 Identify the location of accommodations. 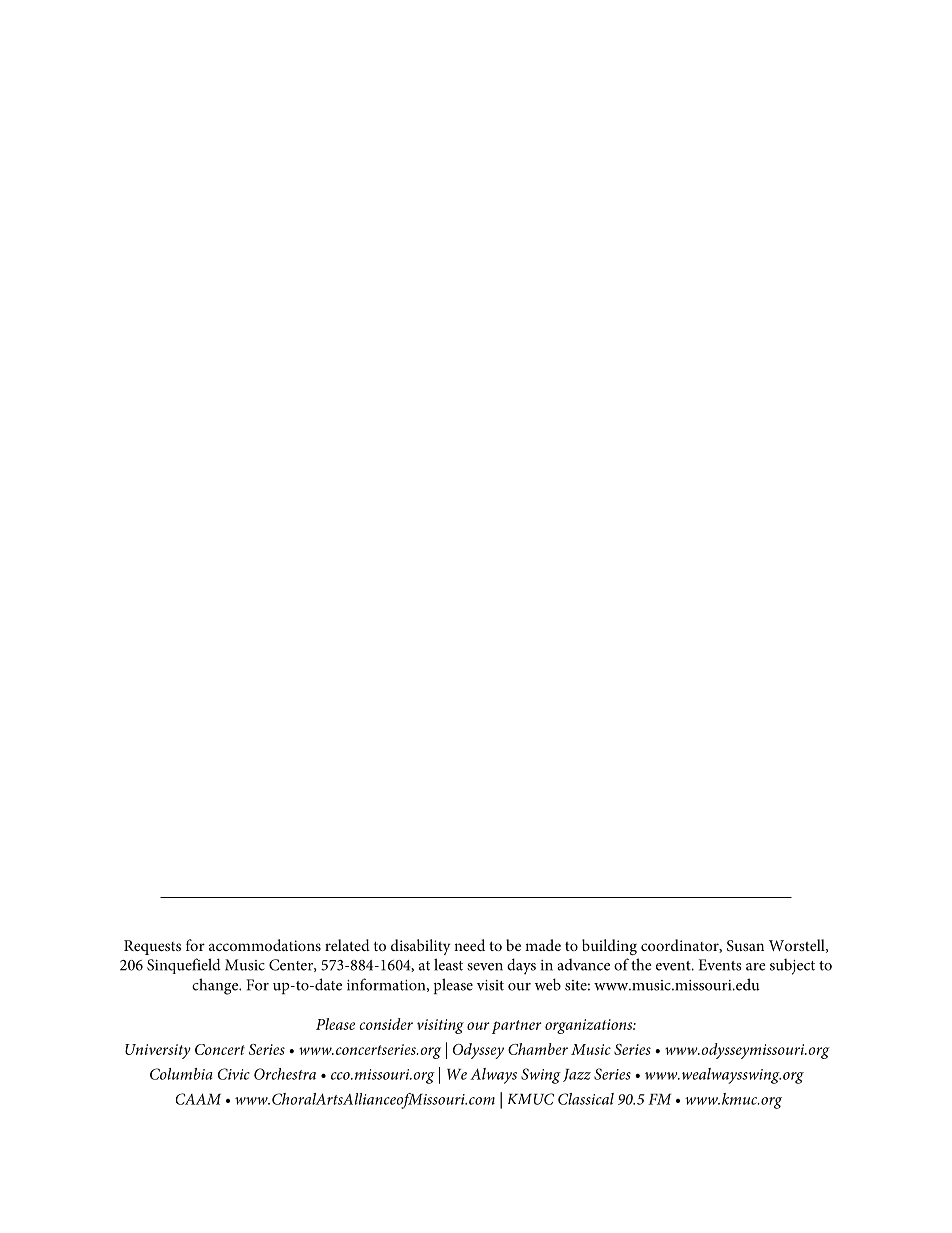
(265, 945).
